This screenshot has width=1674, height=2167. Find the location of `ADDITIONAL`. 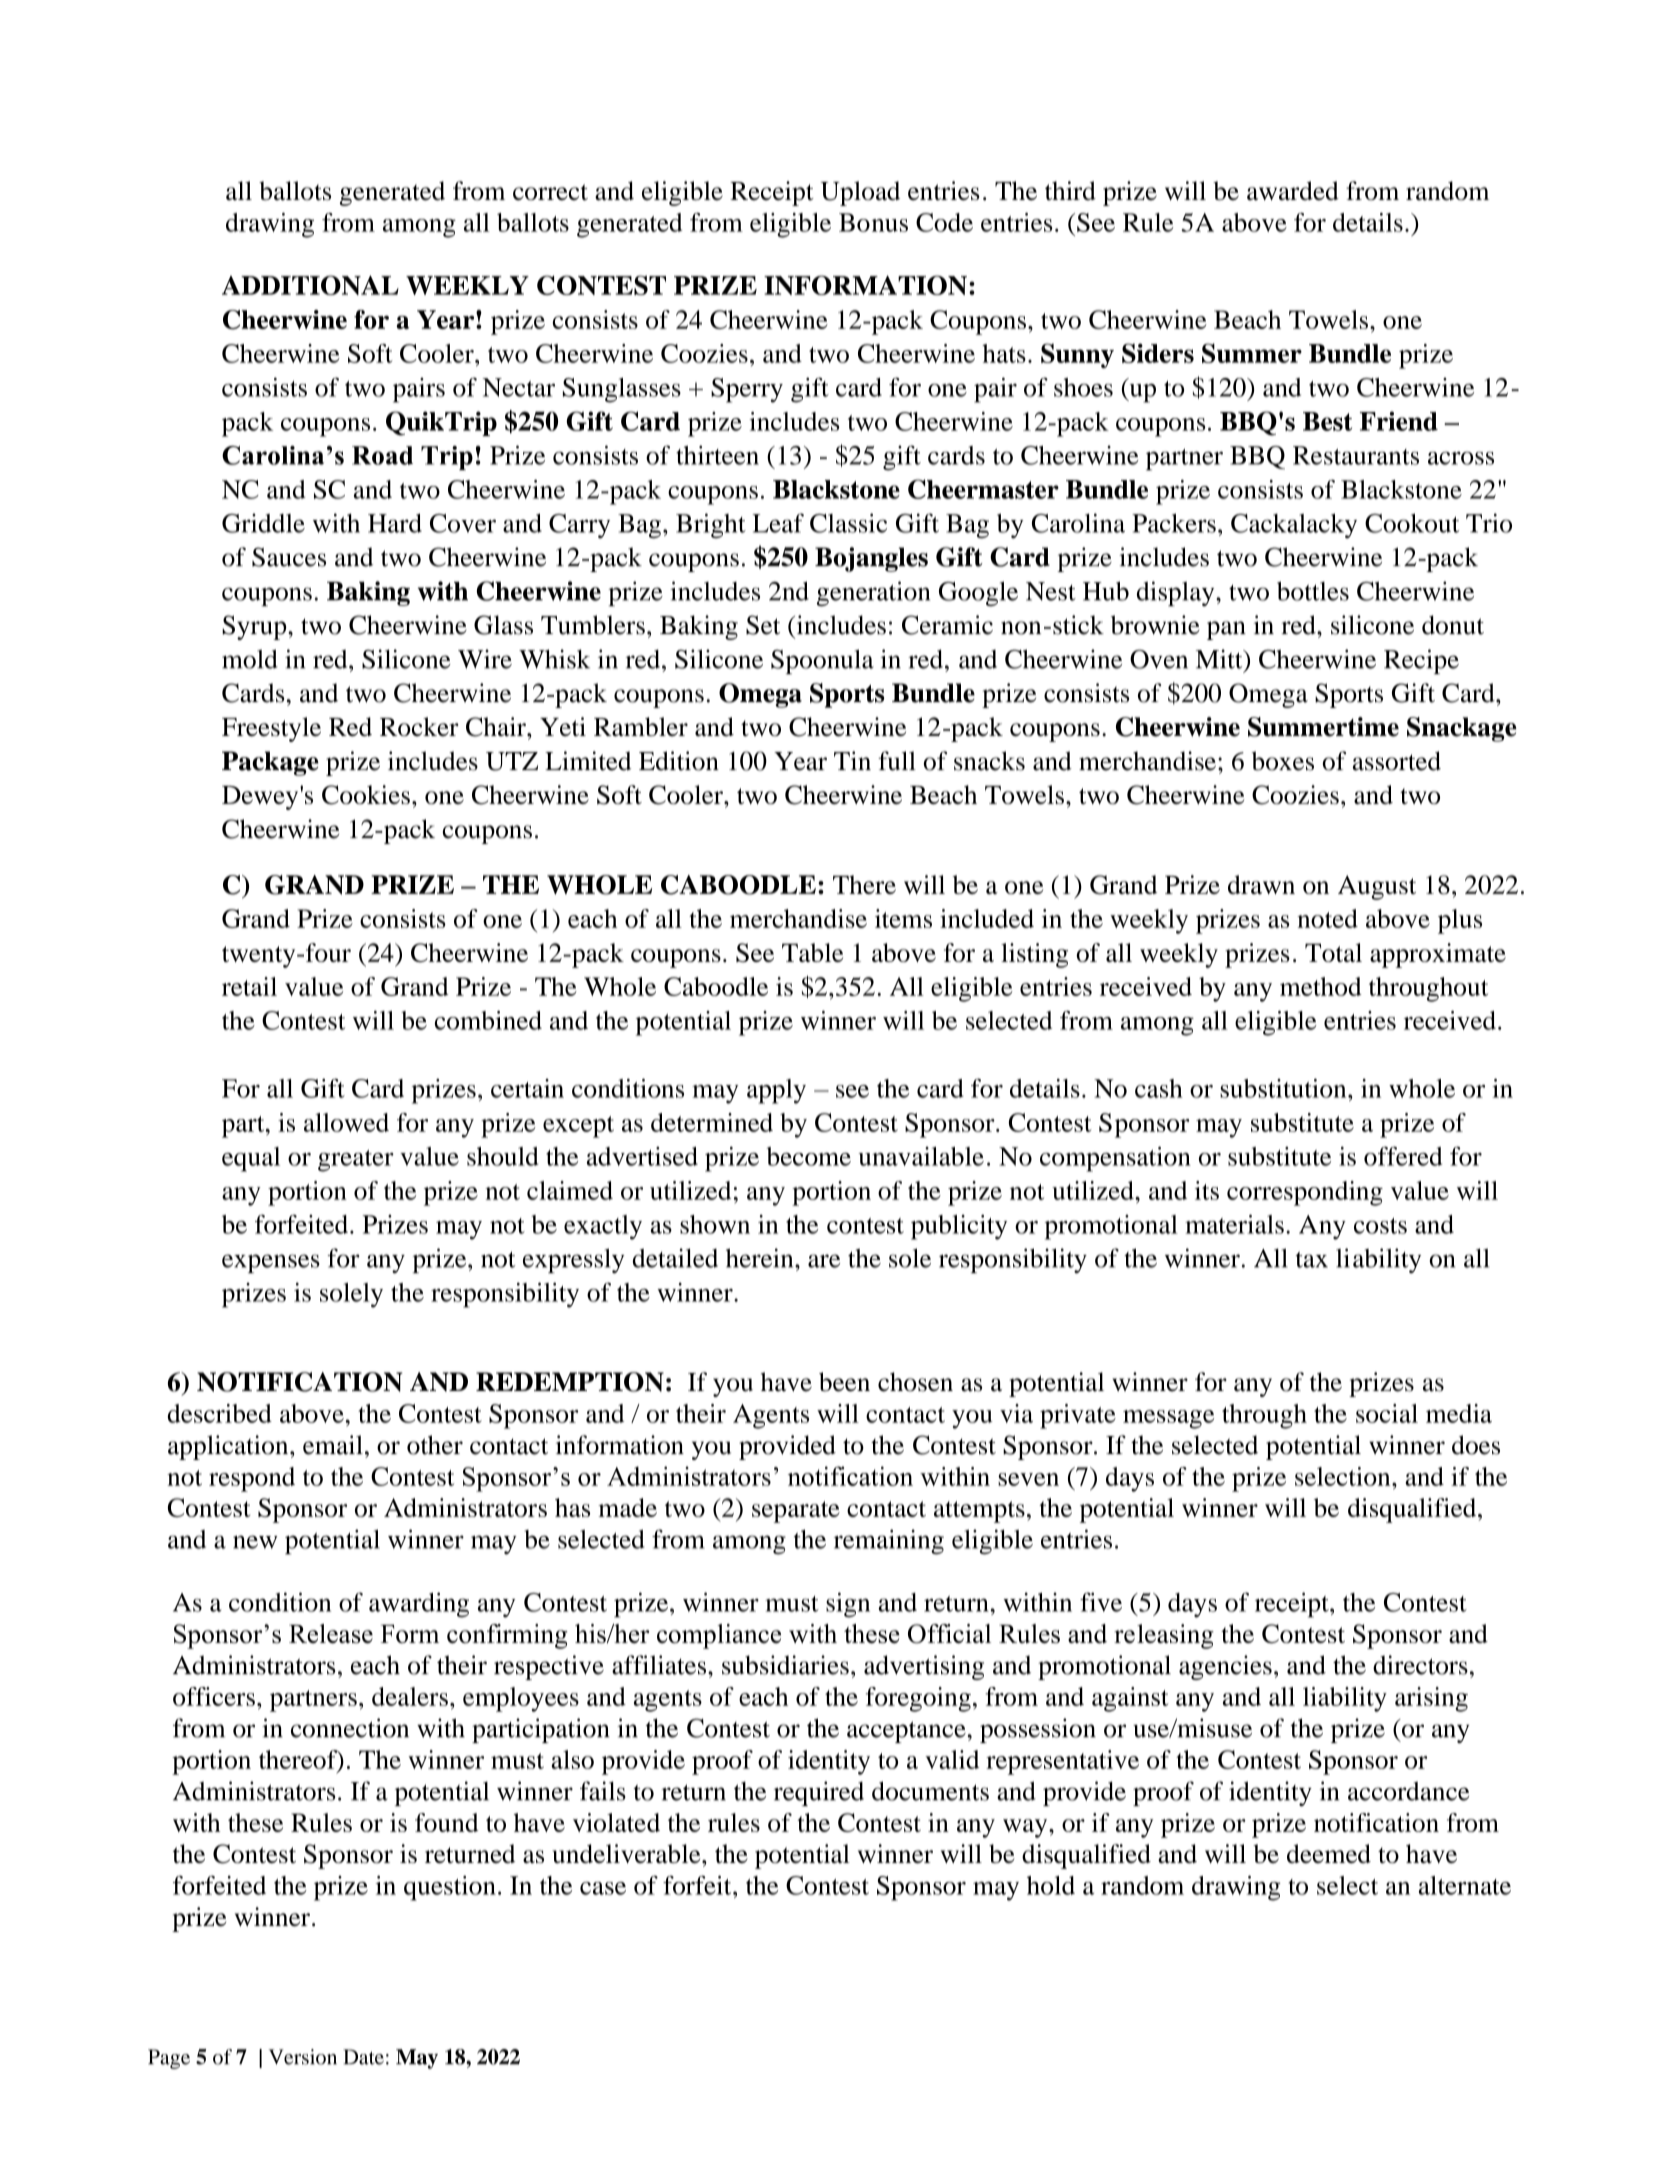

ADDITIONAL is located at coordinates (310, 285).
